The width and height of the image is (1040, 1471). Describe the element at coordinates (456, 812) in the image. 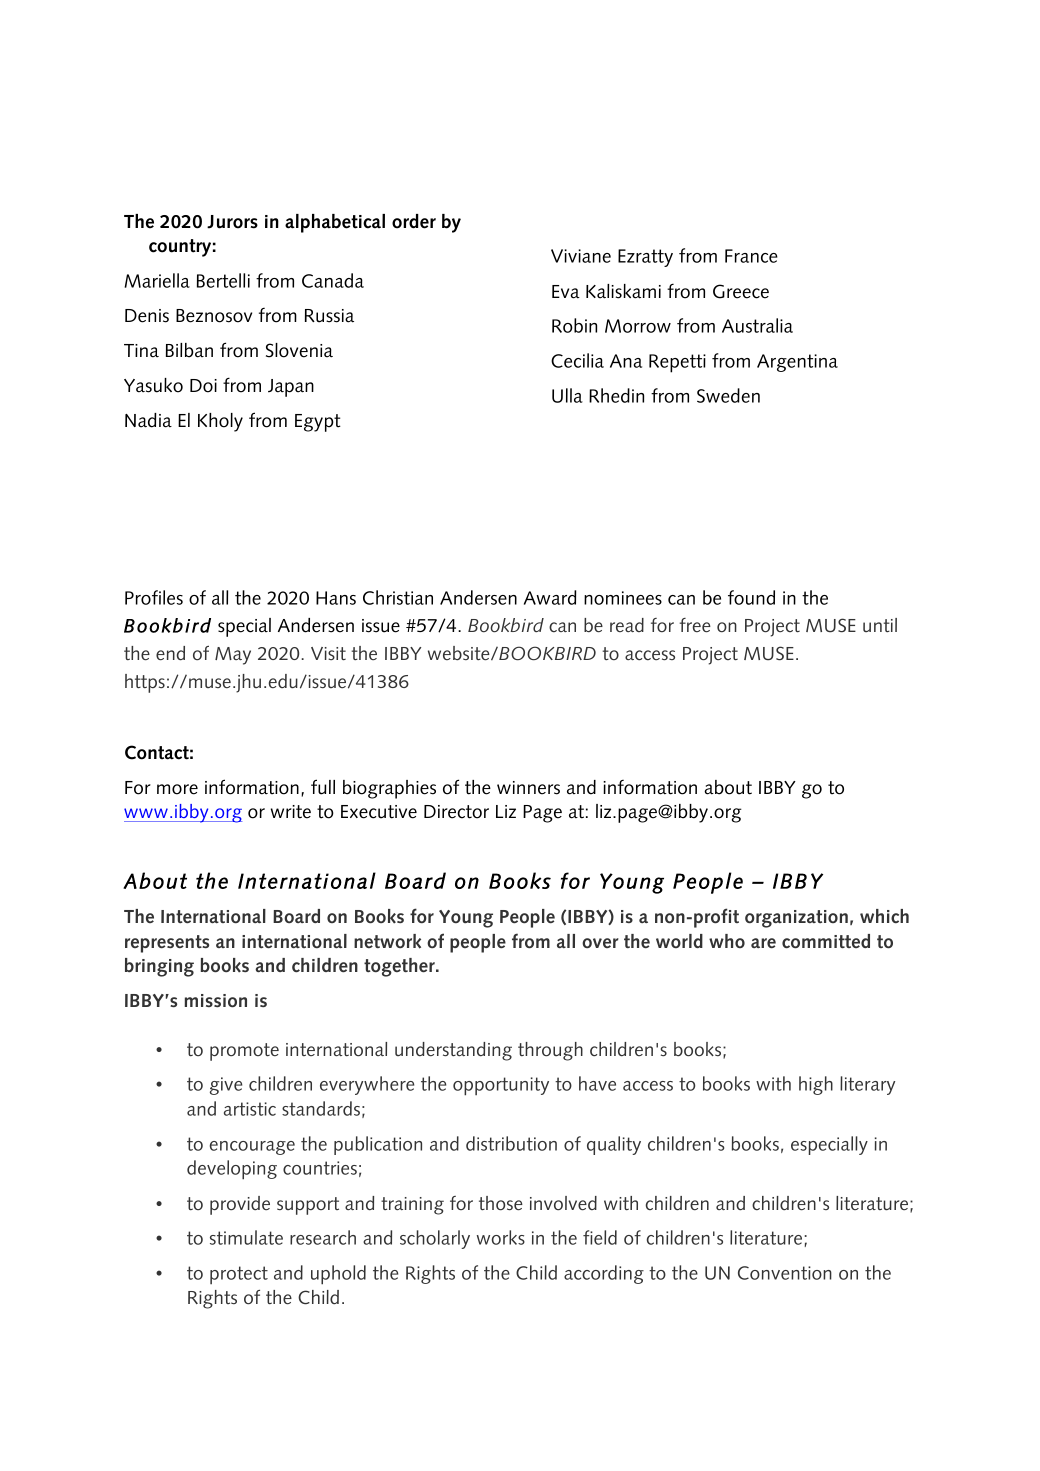

I see `Director` at that location.
